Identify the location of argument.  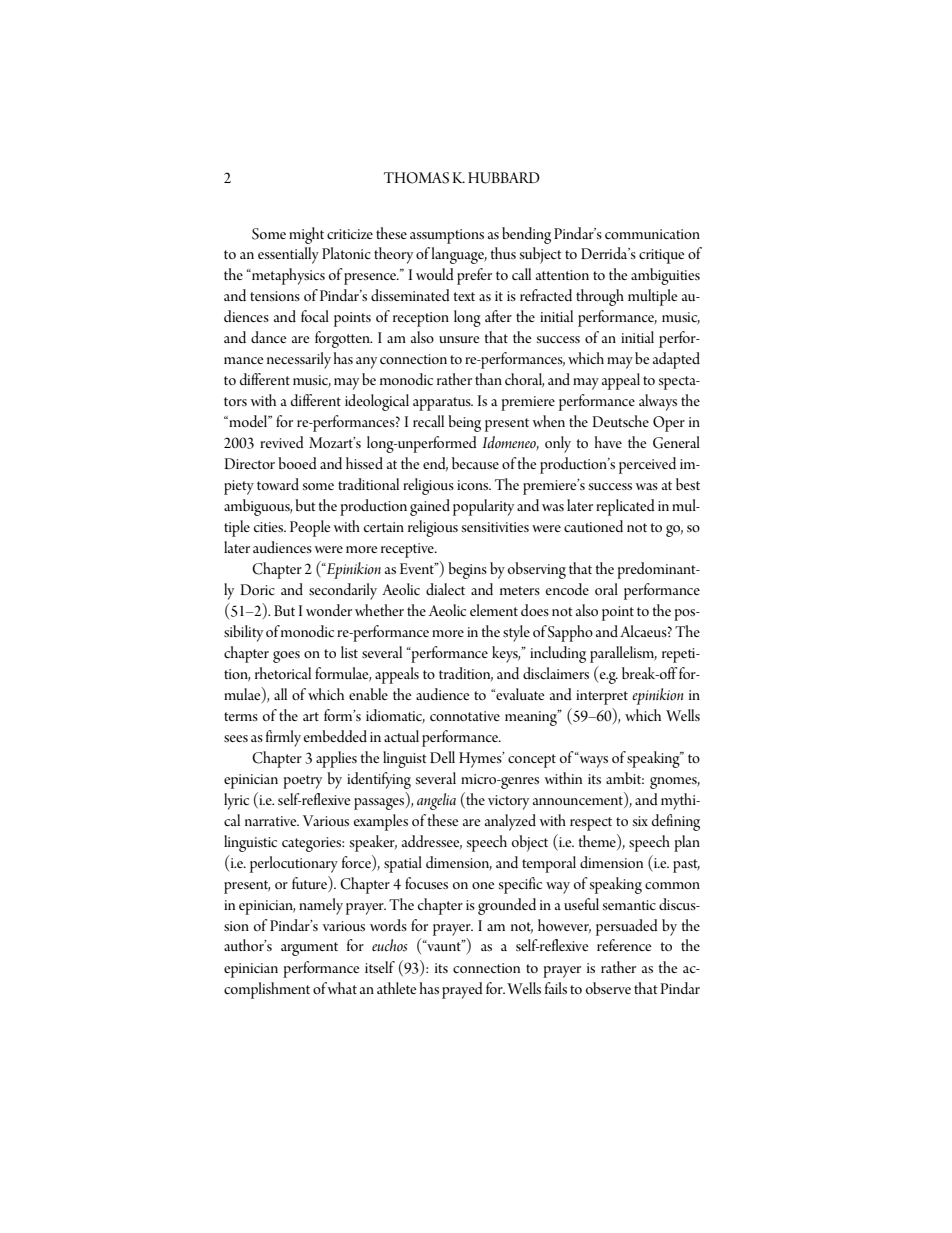
(309, 949).
